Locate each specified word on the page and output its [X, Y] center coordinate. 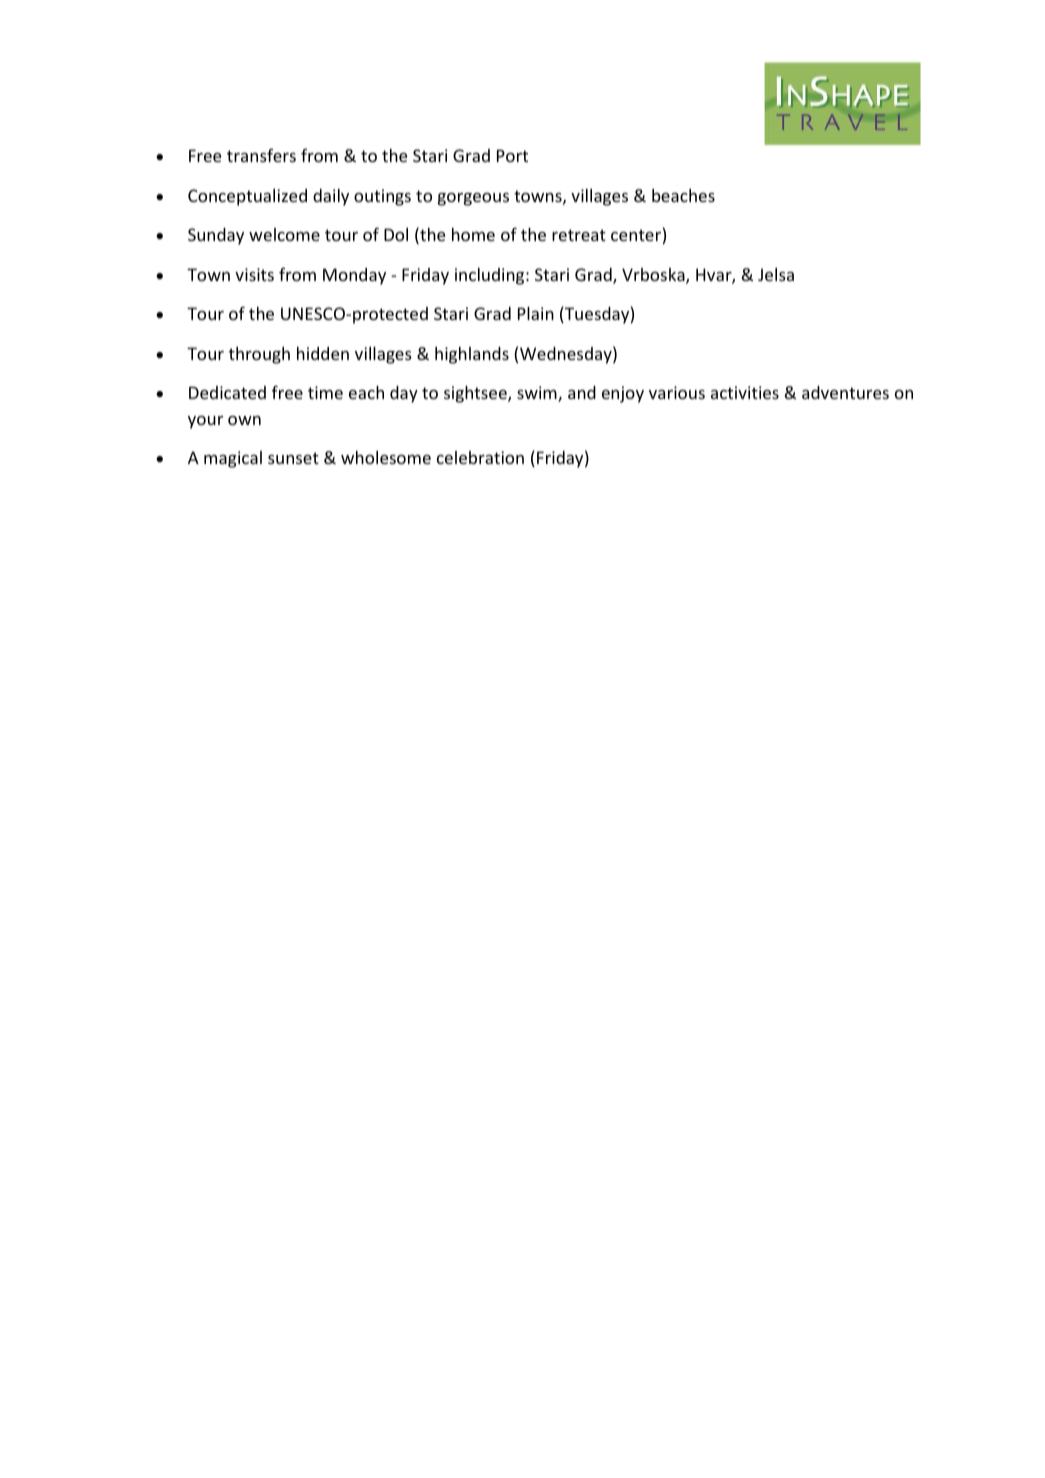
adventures [845, 392]
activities [745, 392]
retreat [579, 235]
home [473, 234]
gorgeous [473, 199]
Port [512, 155]
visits [254, 274]
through [259, 355]
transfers [261, 155]
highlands [472, 355]
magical [233, 459]
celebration [480, 457]
